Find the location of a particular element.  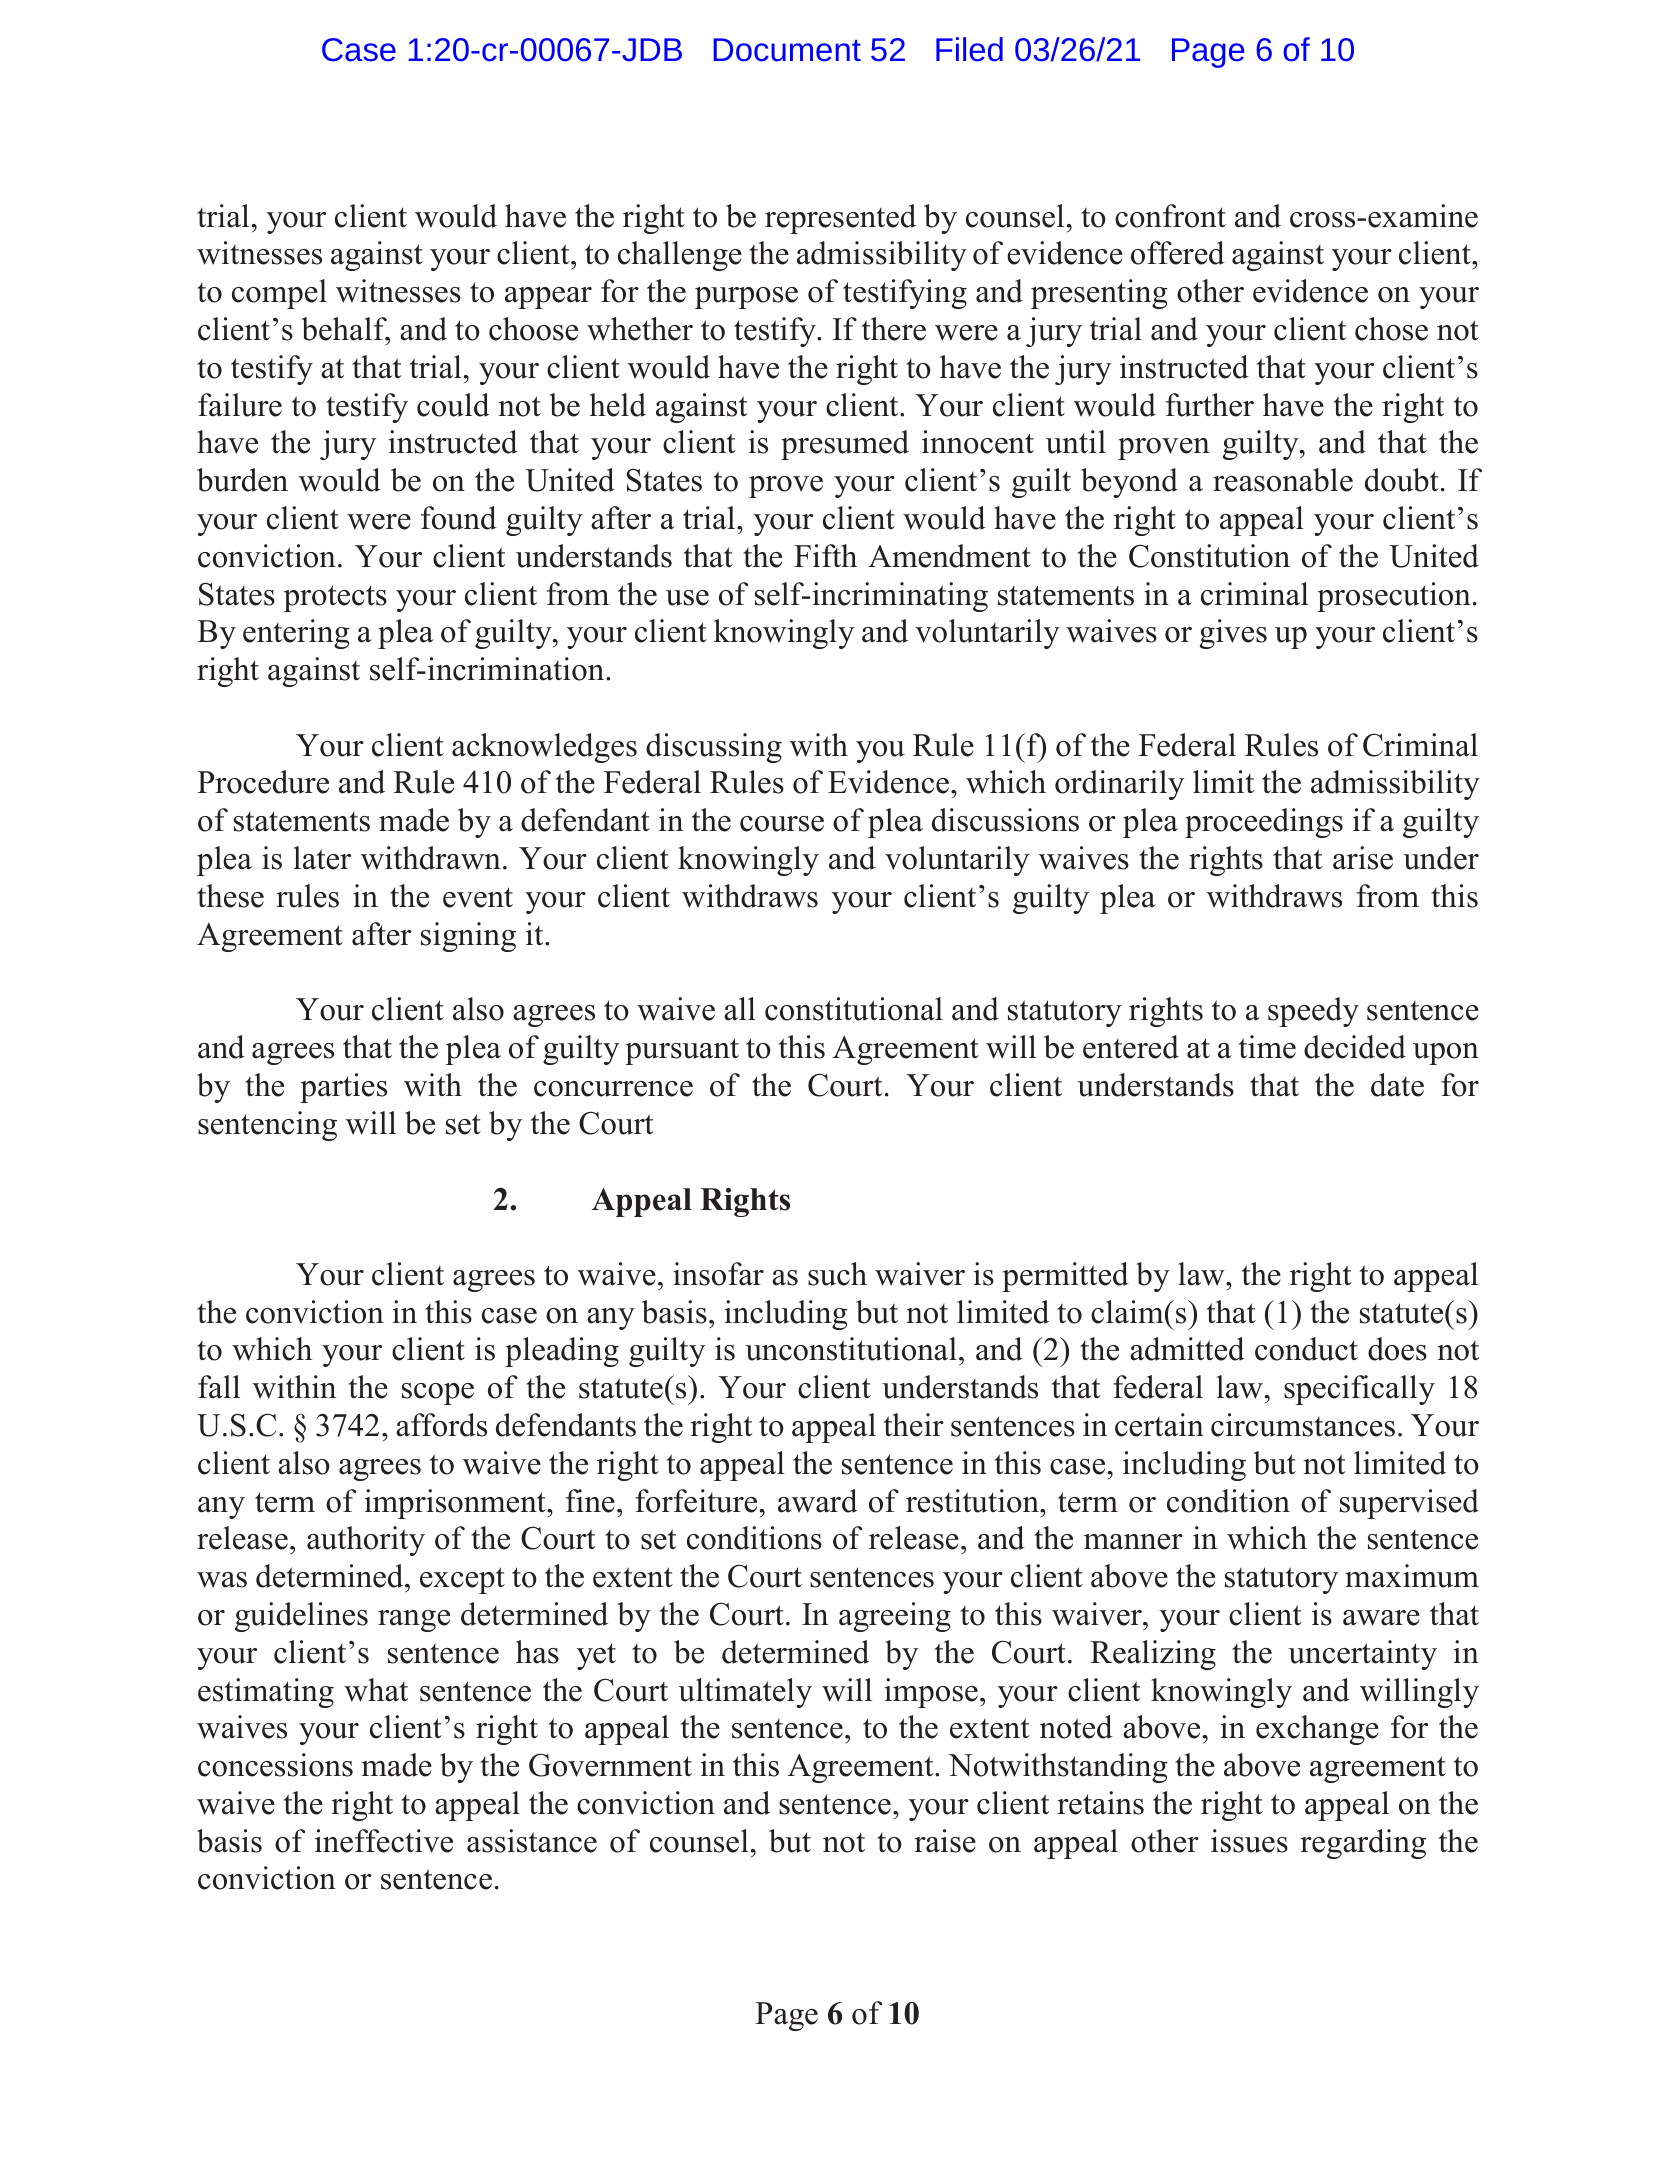

entering is located at coordinates (296, 634).
